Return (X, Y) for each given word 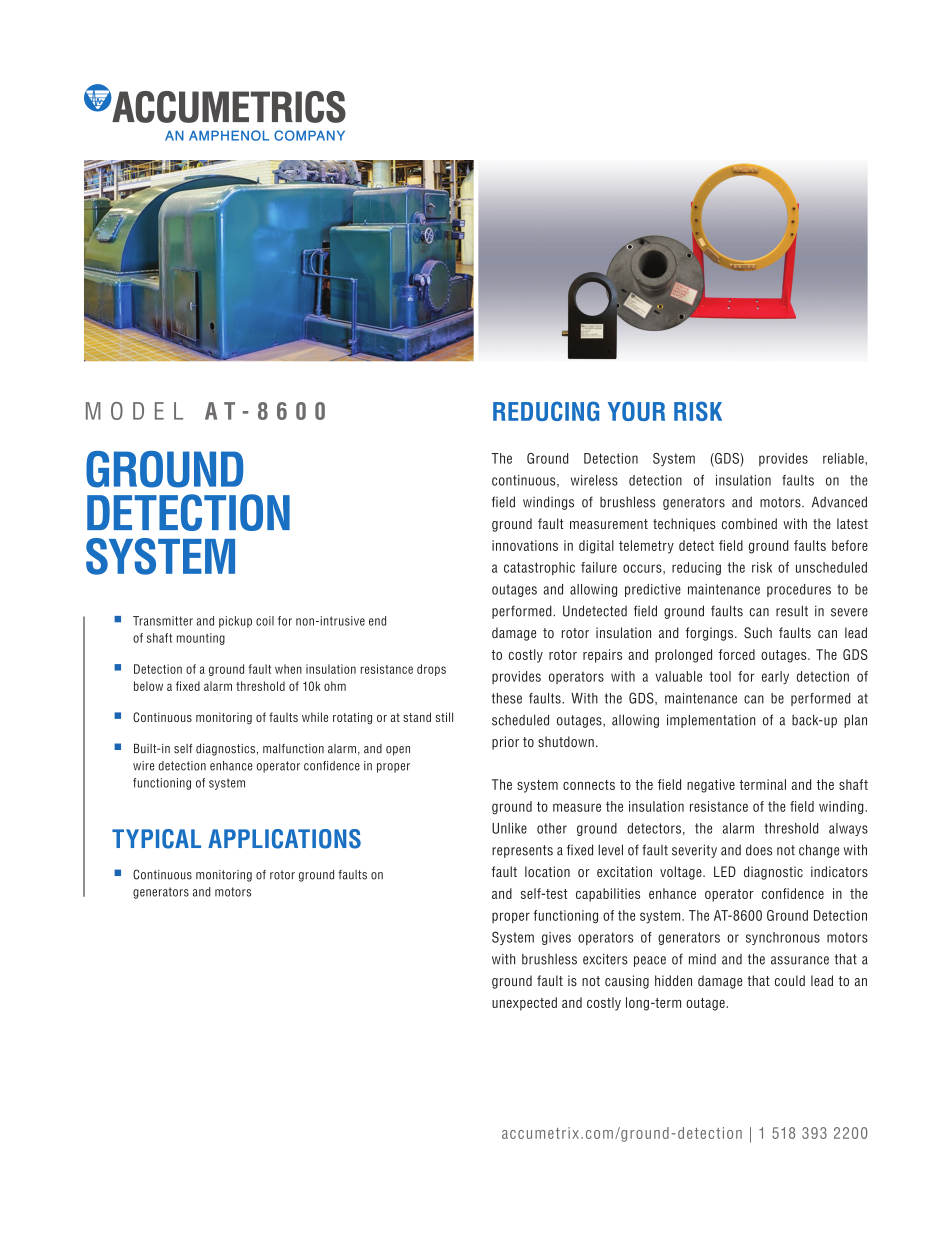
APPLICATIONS (284, 839)
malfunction (293, 749)
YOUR (636, 411)
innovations (525, 545)
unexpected (524, 1004)
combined (749, 523)
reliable (844, 458)
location (547, 871)
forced (737, 654)
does (759, 850)
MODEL (134, 411)
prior (505, 743)
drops (431, 670)
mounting (201, 639)
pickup (235, 622)
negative (711, 786)
